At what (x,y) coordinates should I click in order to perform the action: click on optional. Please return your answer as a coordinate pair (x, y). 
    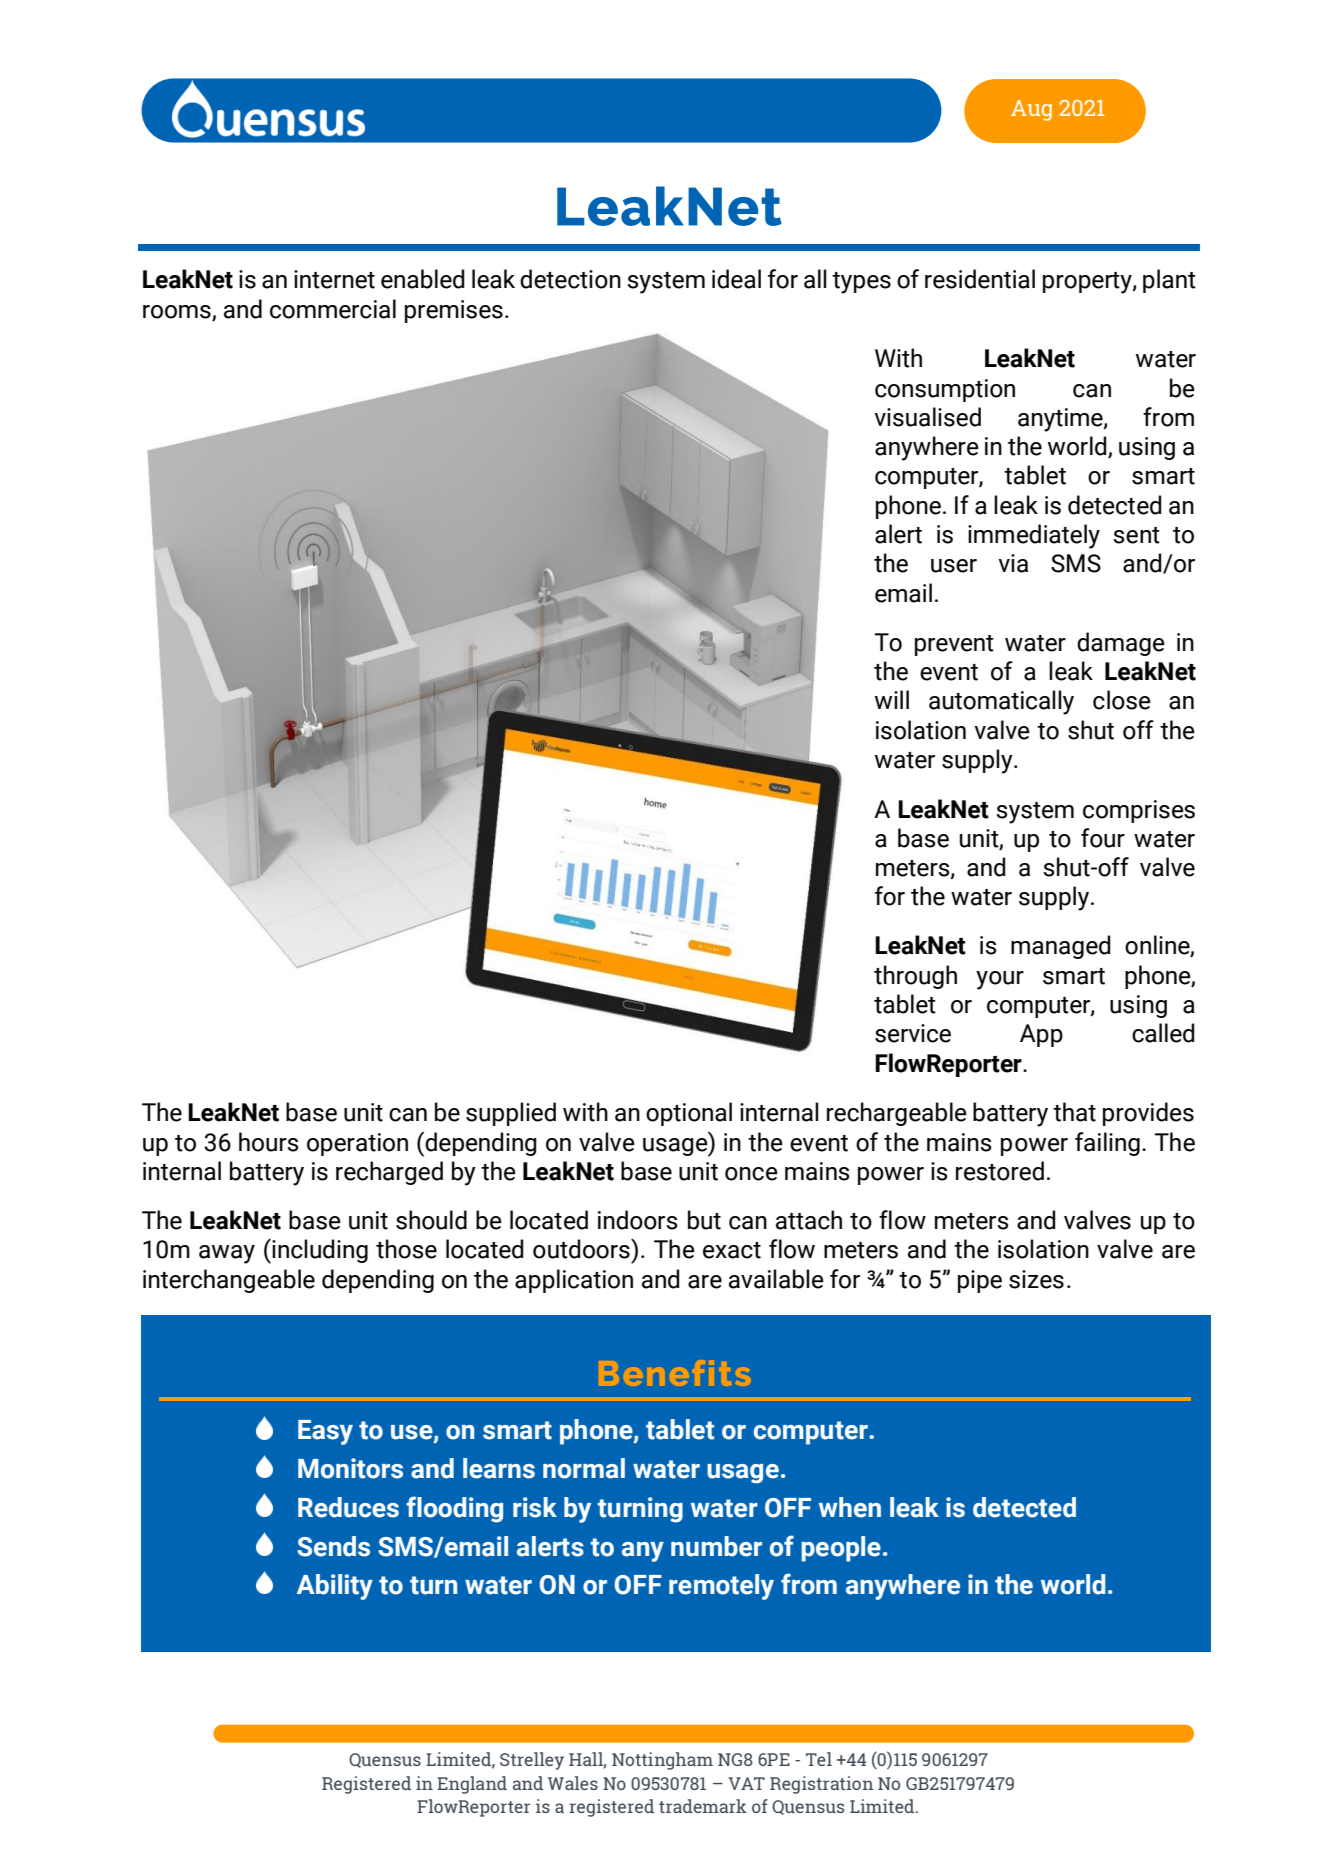
    Looking at the image, I should click on (689, 1114).
